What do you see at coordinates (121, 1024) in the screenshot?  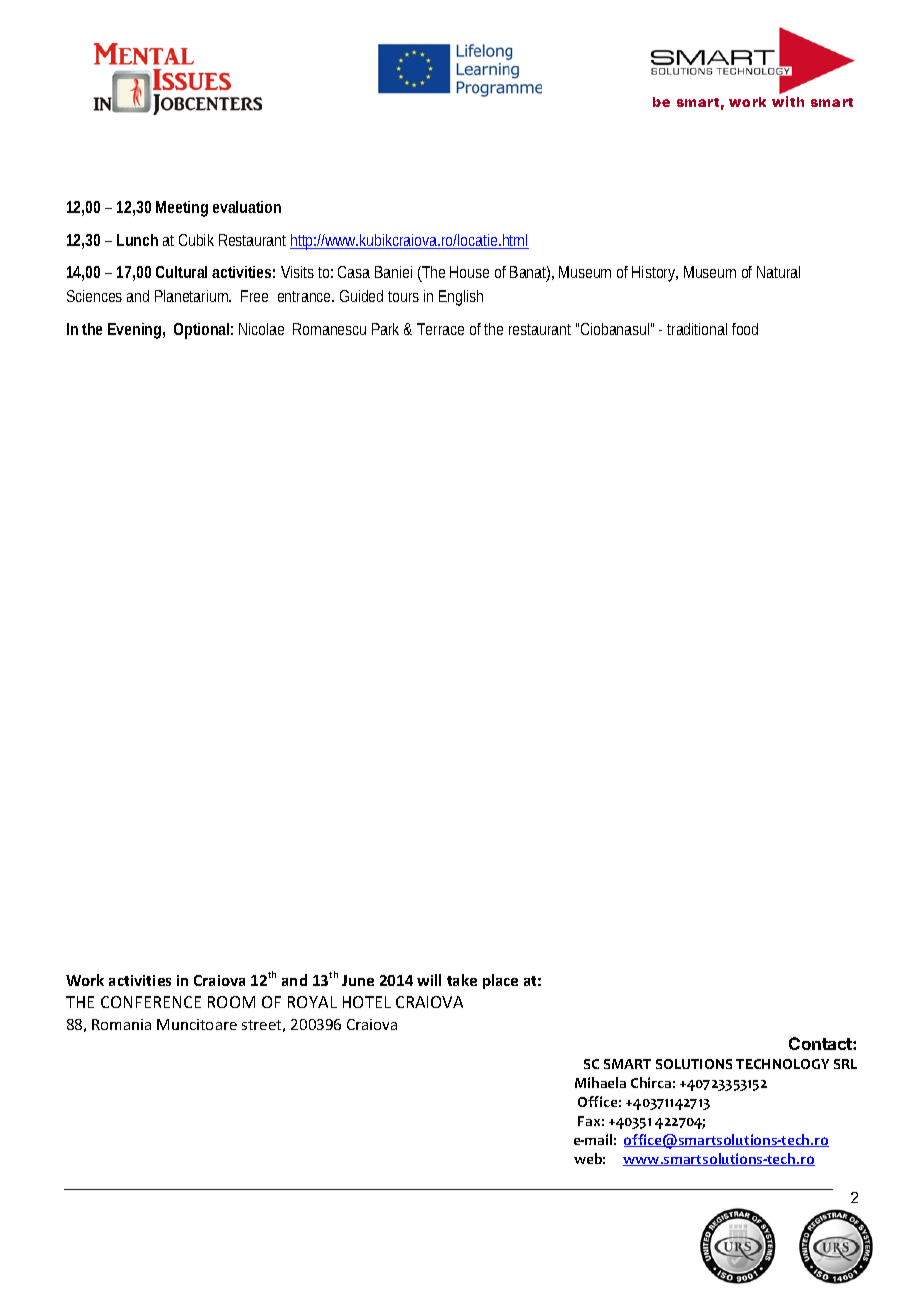 I see `Romania` at bounding box center [121, 1024].
